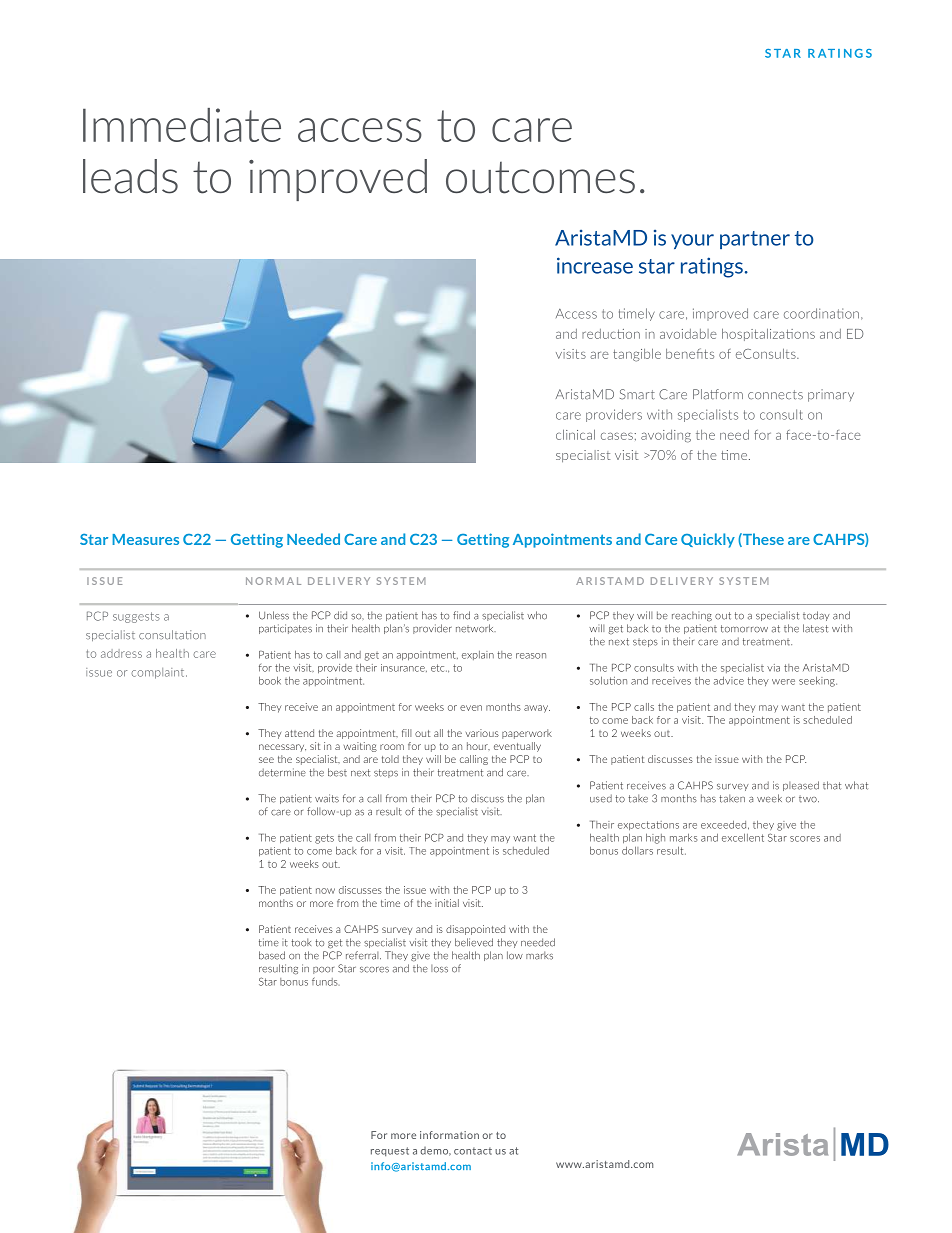 Image resolution: width=952 pixels, height=1233 pixels. What do you see at coordinates (744, 629) in the image?
I see `tomorrow` at bounding box center [744, 629].
